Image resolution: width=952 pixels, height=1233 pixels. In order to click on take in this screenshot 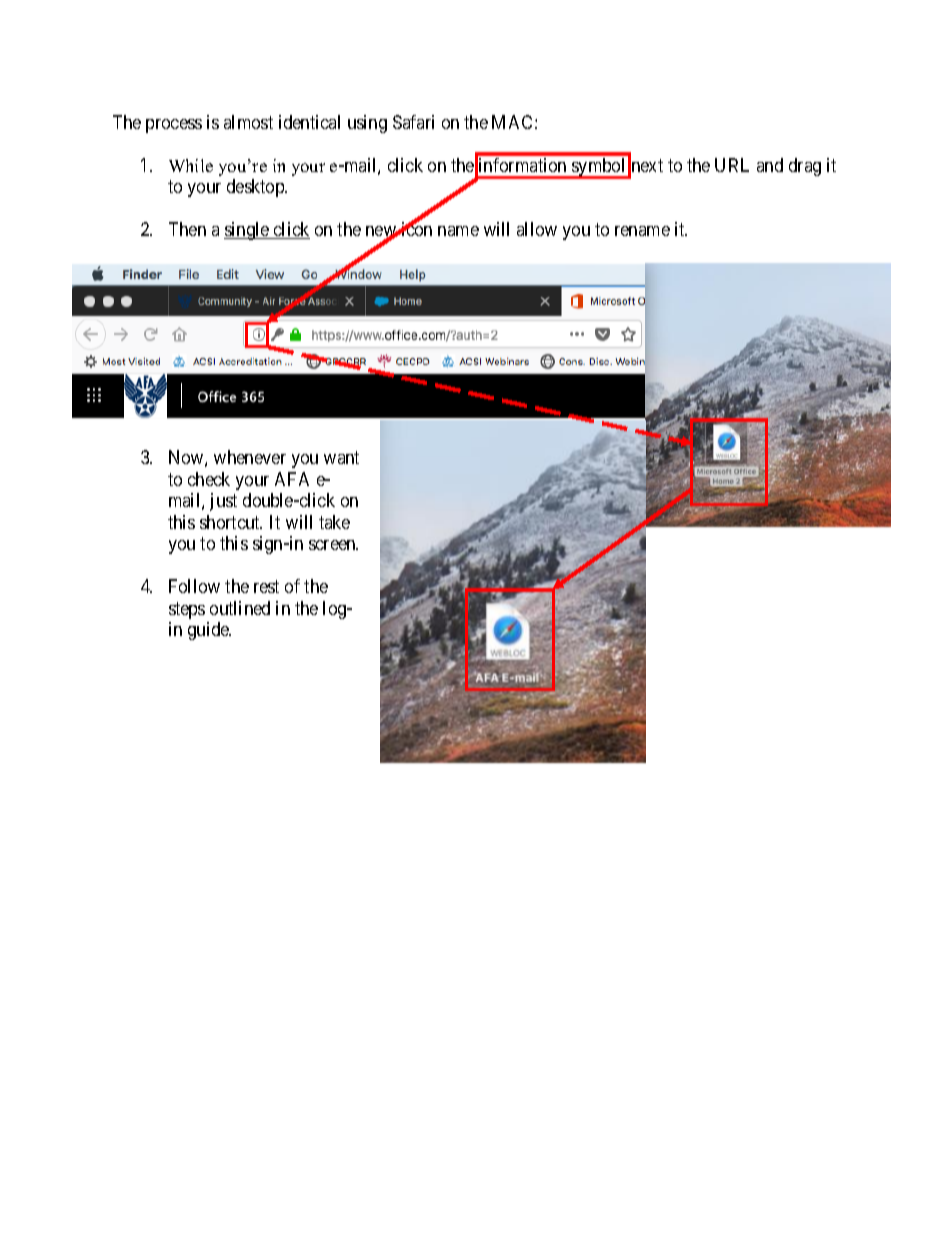, I will do `click(334, 522)`.
